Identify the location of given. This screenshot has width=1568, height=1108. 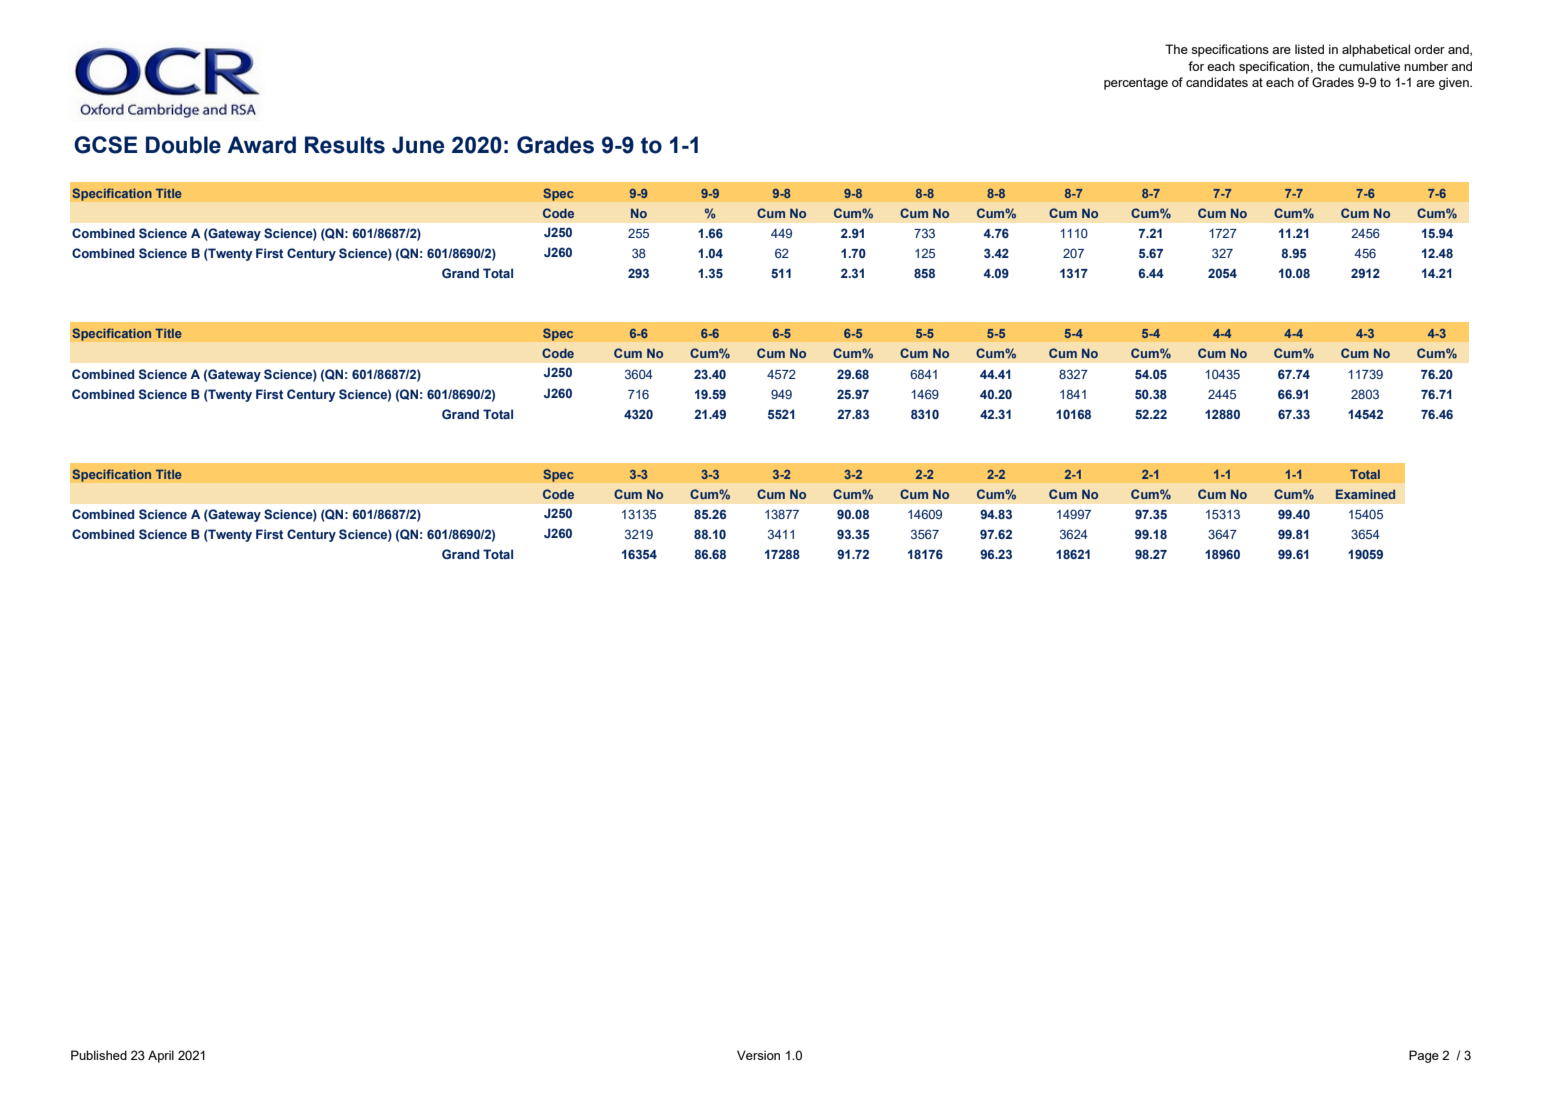
(1455, 83).
